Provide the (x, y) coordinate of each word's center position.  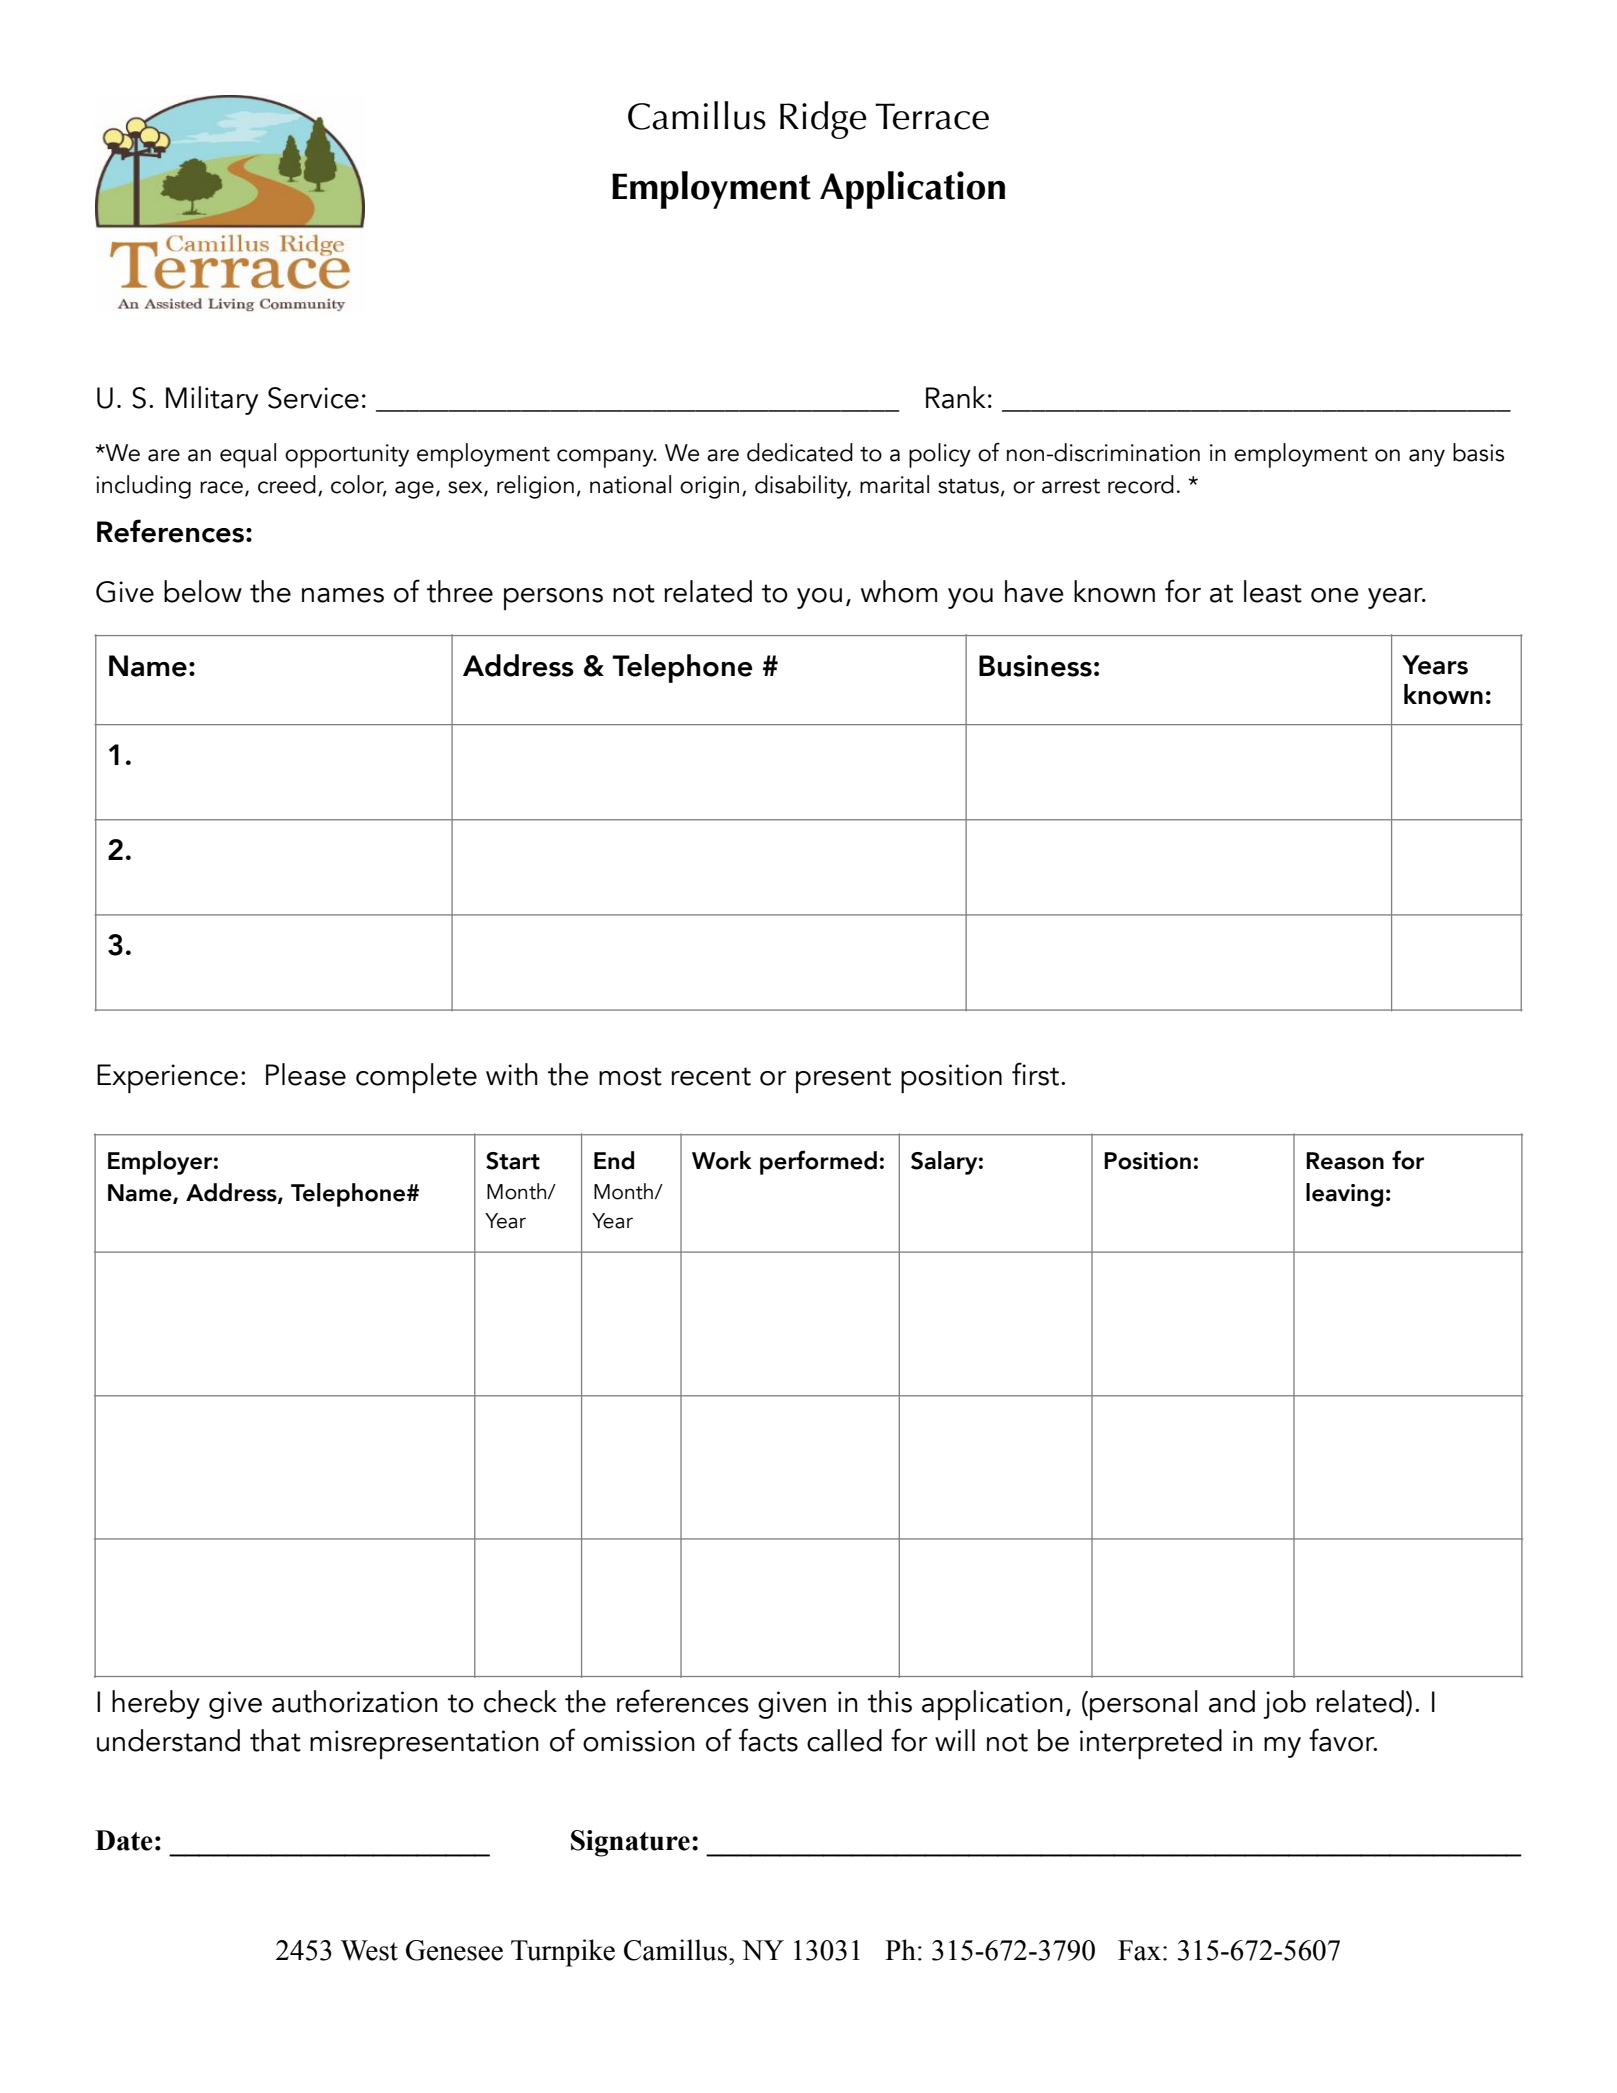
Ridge (823, 120)
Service (313, 398)
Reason (1345, 1161)
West (369, 1950)
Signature (630, 1843)
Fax (1139, 1950)
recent (711, 1076)
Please (306, 1074)
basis (1478, 452)
